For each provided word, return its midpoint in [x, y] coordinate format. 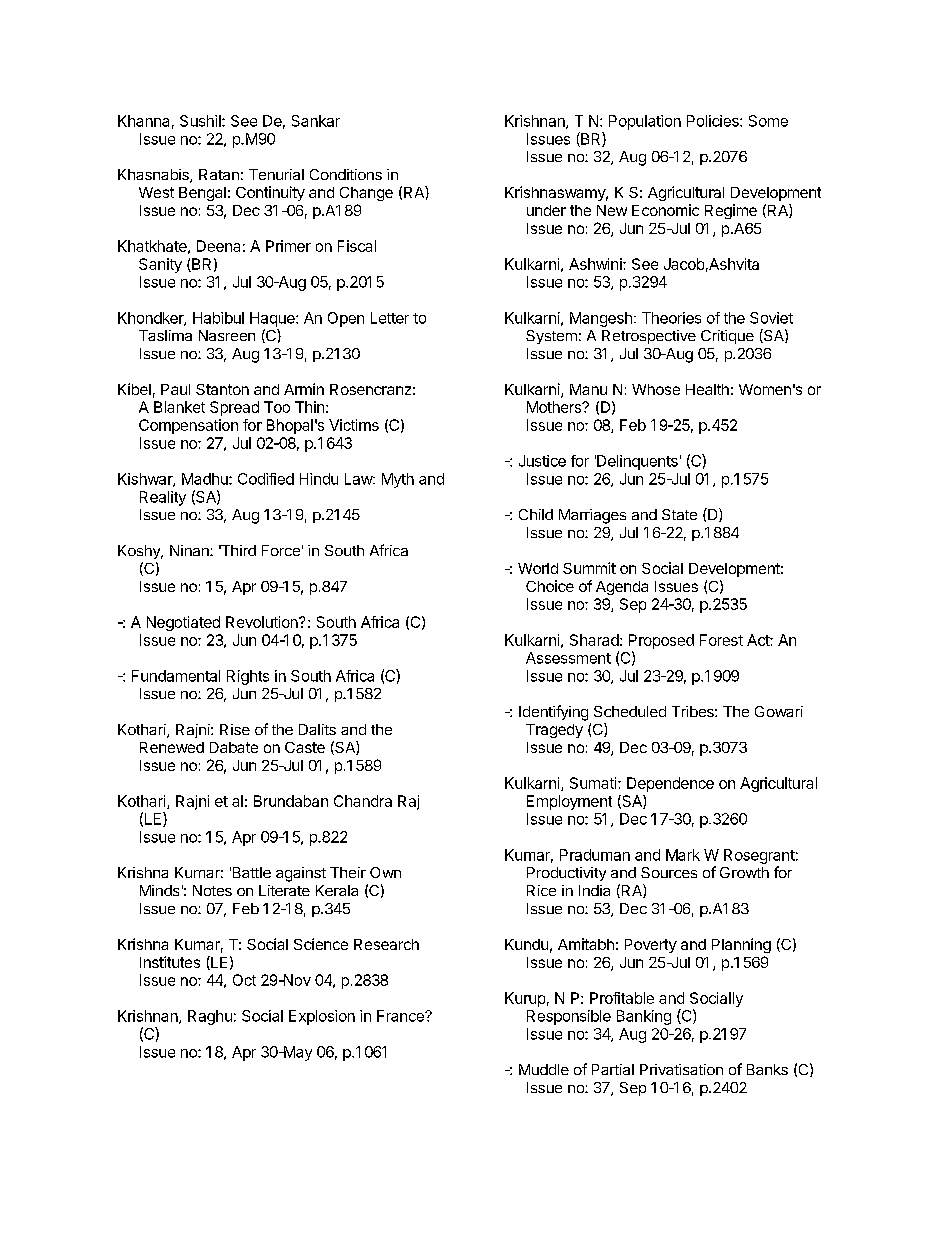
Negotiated [183, 623]
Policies [714, 121]
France [401, 1016]
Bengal [202, 194]
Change [366, 194]
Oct [244, 980]
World [538, 568]
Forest [721, 640]
